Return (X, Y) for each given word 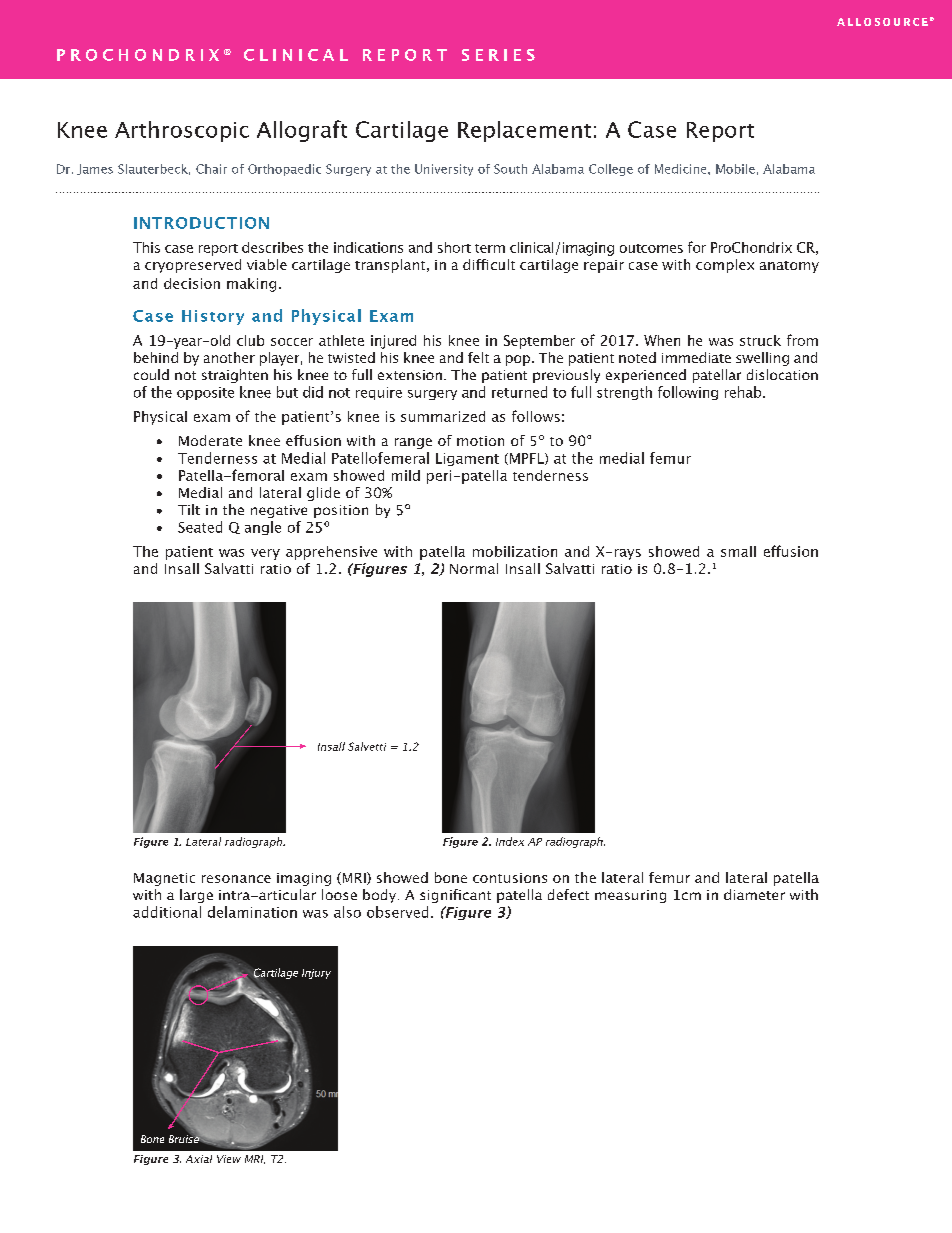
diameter (754, 894)
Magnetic (164, 879)
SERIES (498, 55)
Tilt (189, 509)
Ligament (467, 459)
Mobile (735, 169)
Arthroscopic (182, 131)
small (738, 551)
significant (455, 896)
